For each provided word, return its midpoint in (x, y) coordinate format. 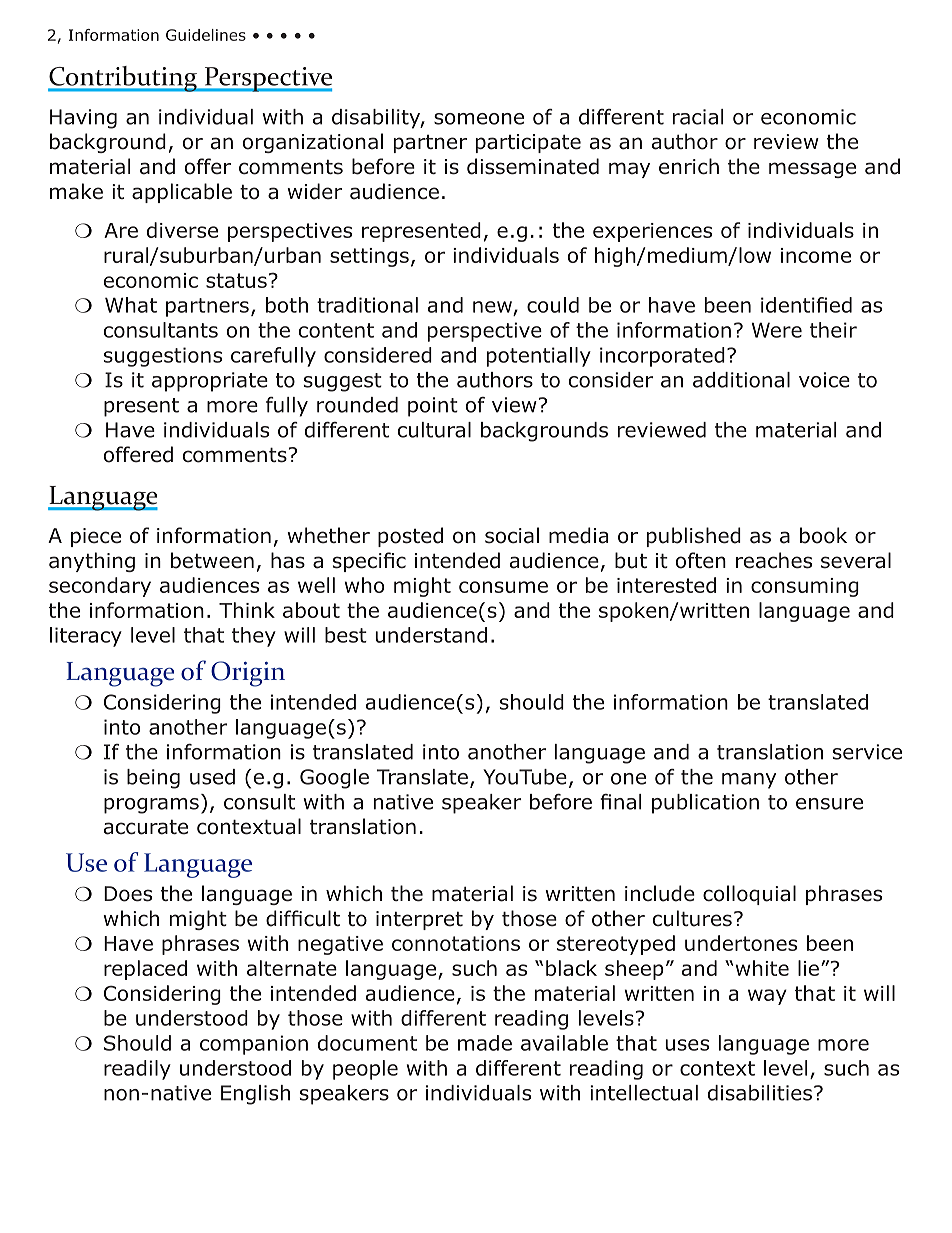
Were (777, 330)
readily (137, 1070)
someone (479, 119)
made (485, 1043)
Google (334, 779)
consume (503, 587)
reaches (774, 560)
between (212, 560)
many (749, 781)
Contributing (123, 79)
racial (698, 117)
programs (151, 806)
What (131, 305)
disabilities (760, 1093)
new (492, 307)
